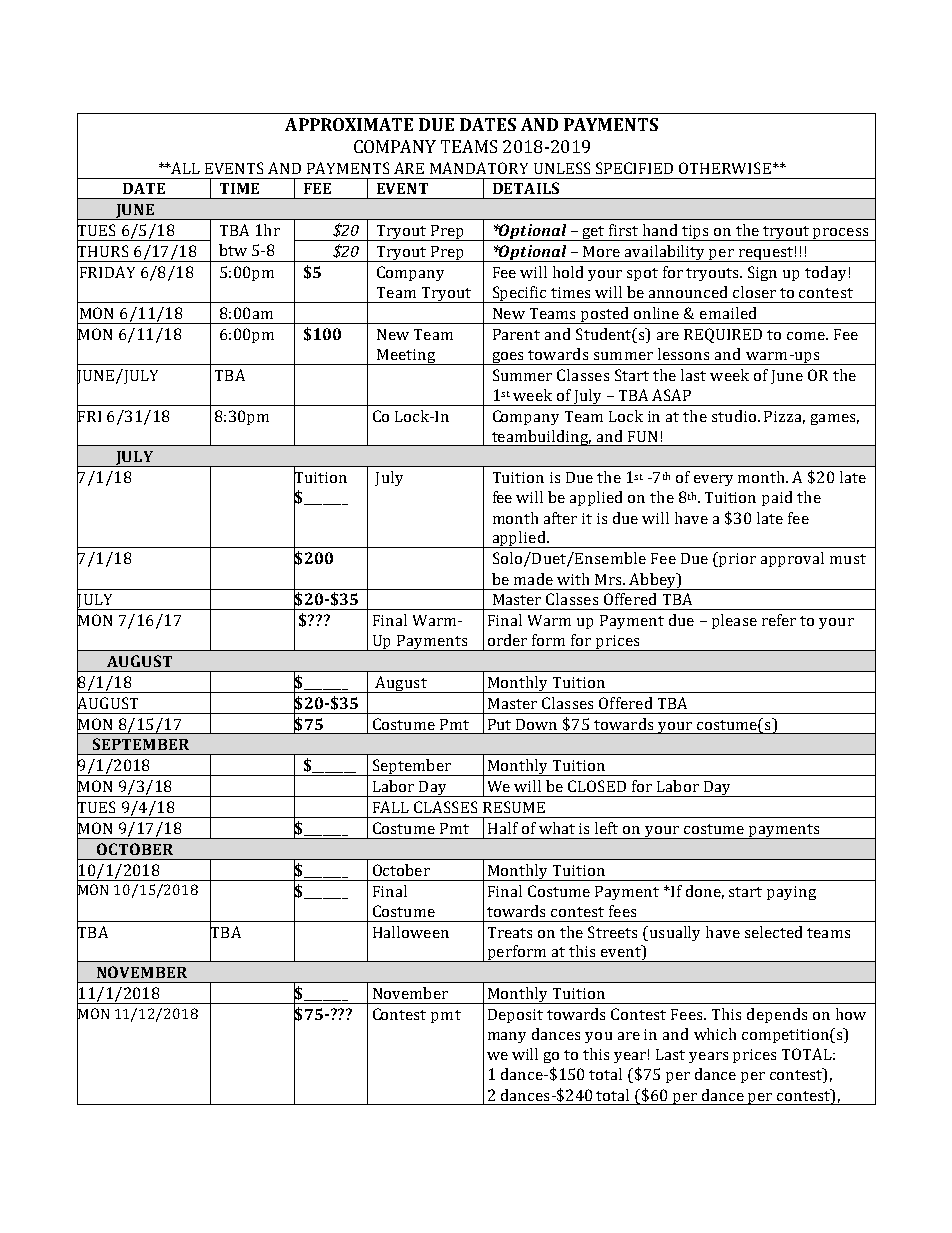 This image has height=1233, width=952. What do you see at coordinates (725, 168) in the image?
I see `OTHERWISE` at bounding box center [725, 168].
